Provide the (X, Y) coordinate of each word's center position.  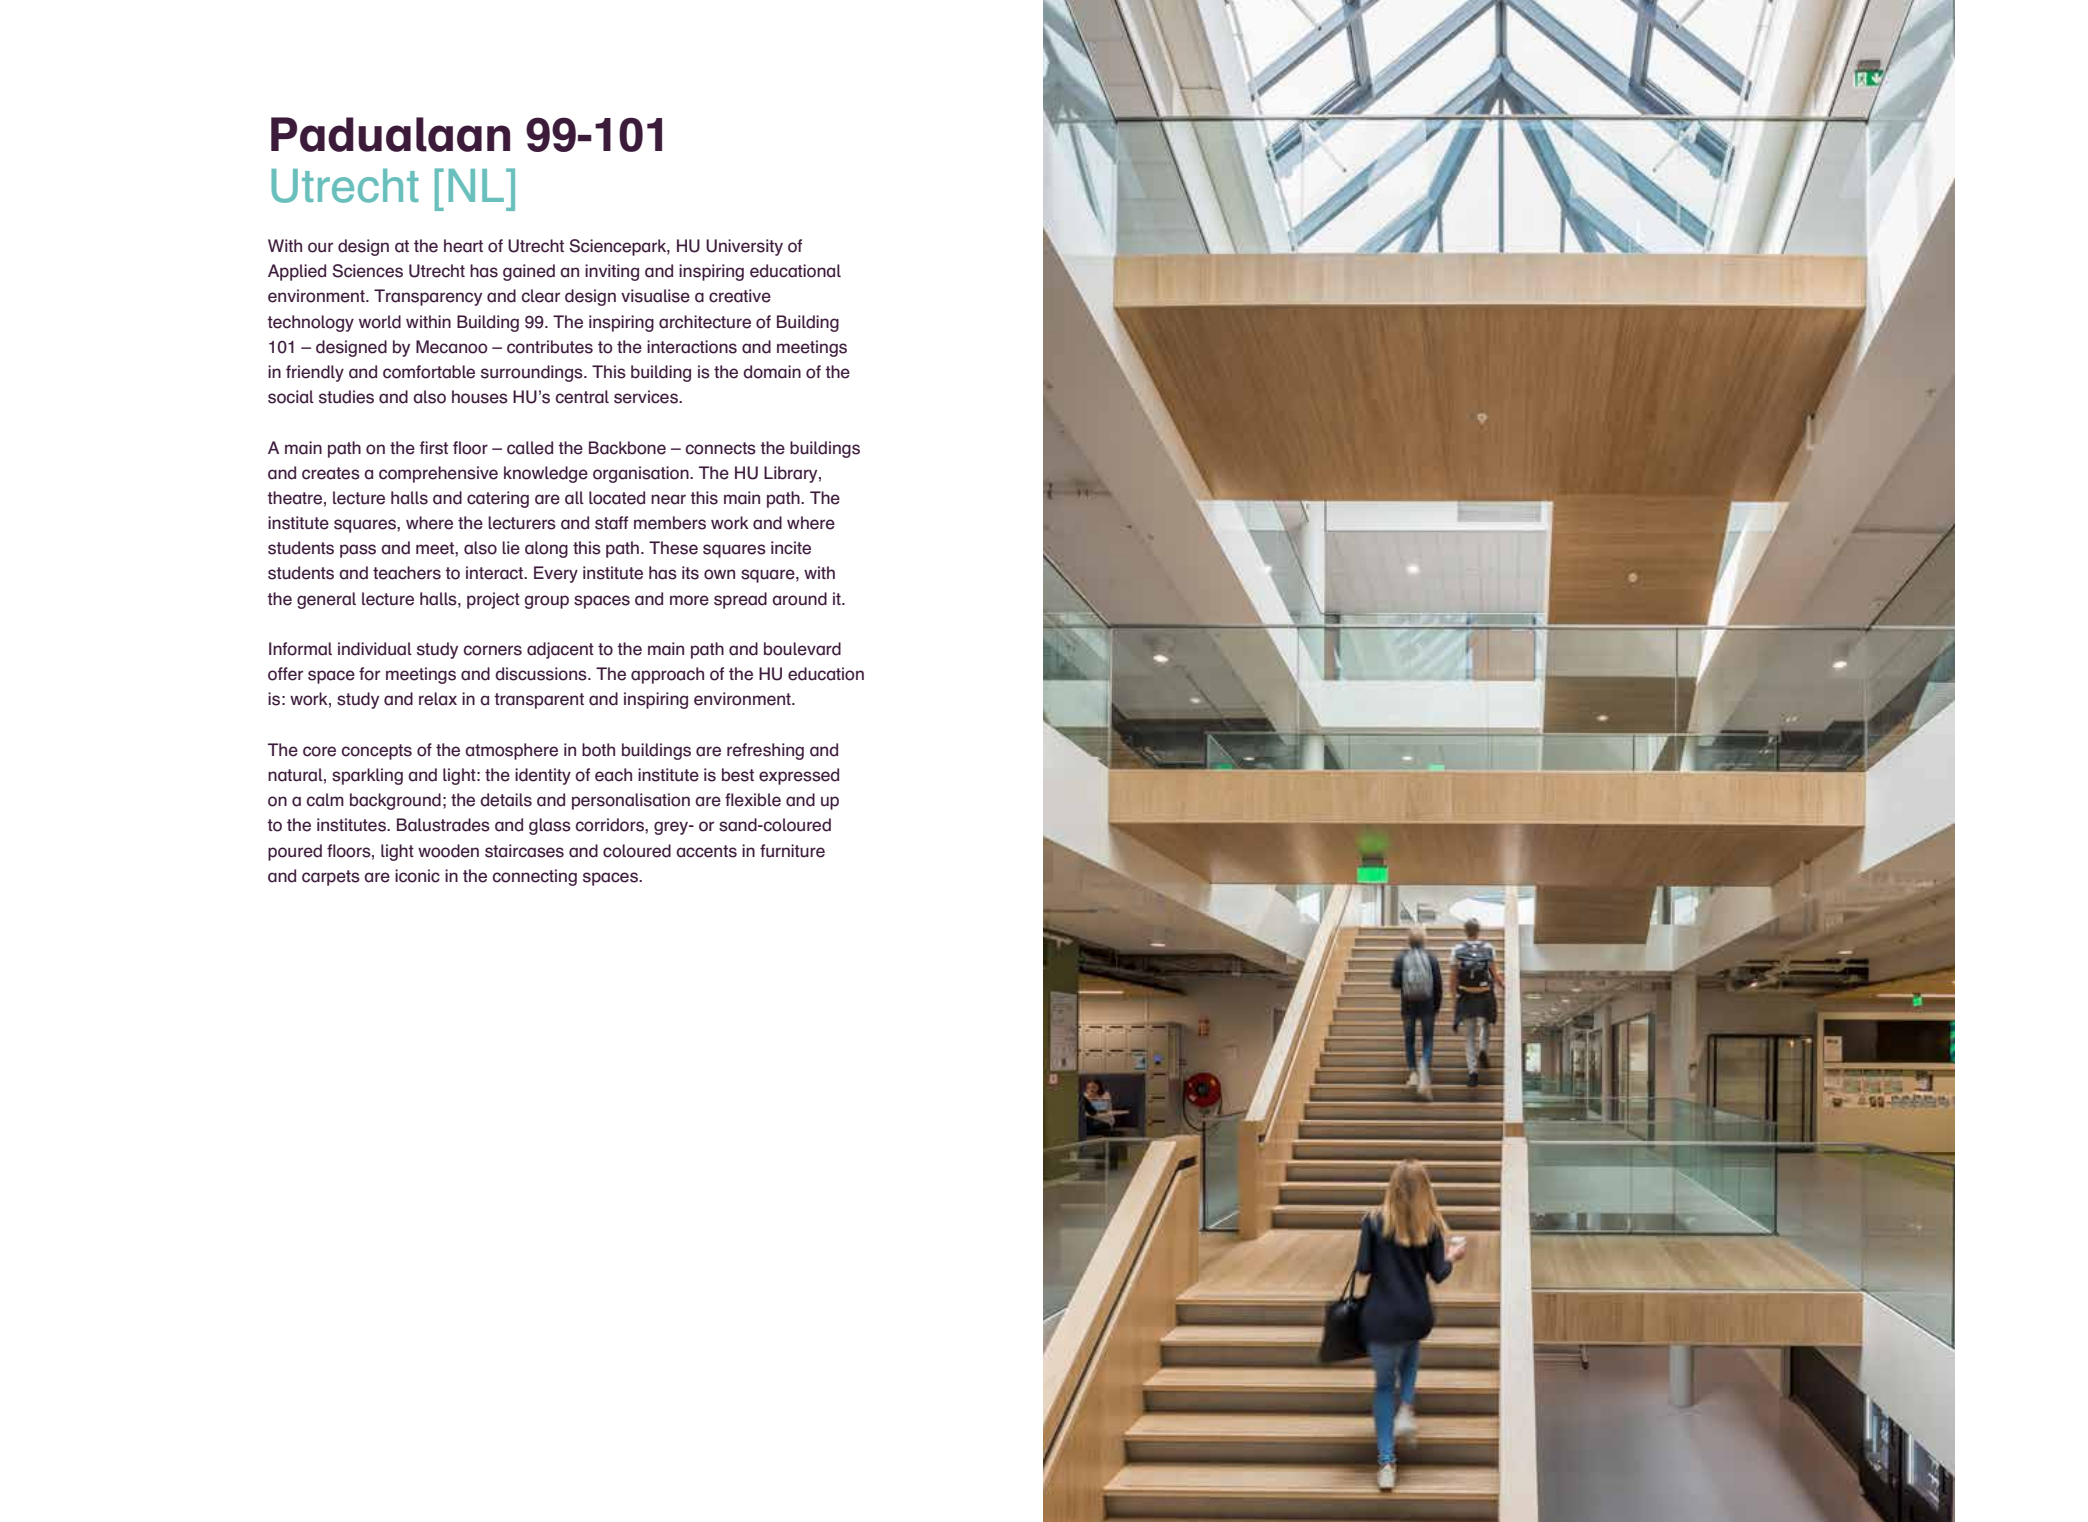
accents (706, 851)
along (546, 549)
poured (295, 852)
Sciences (367, 271)
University (744, 247)
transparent (539, 701)
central (582, 397)
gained (529, 272)
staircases (524, 851)
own (719, 574)
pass (358, 551)
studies (346, 397)
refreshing (765, 751)
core (319, 751)
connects (721, 448)
